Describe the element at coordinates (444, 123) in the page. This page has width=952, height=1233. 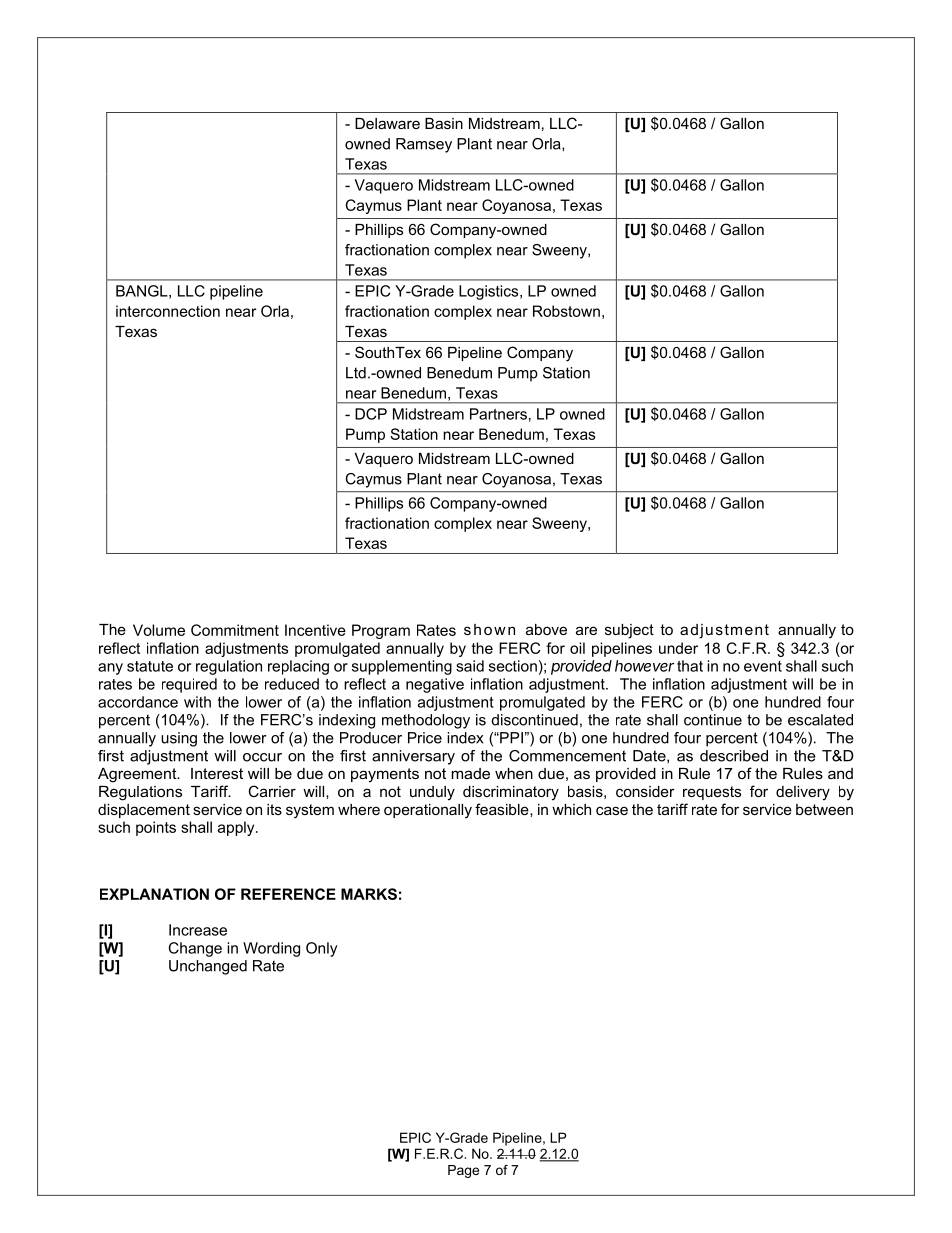
I see `Basin` at that location.
